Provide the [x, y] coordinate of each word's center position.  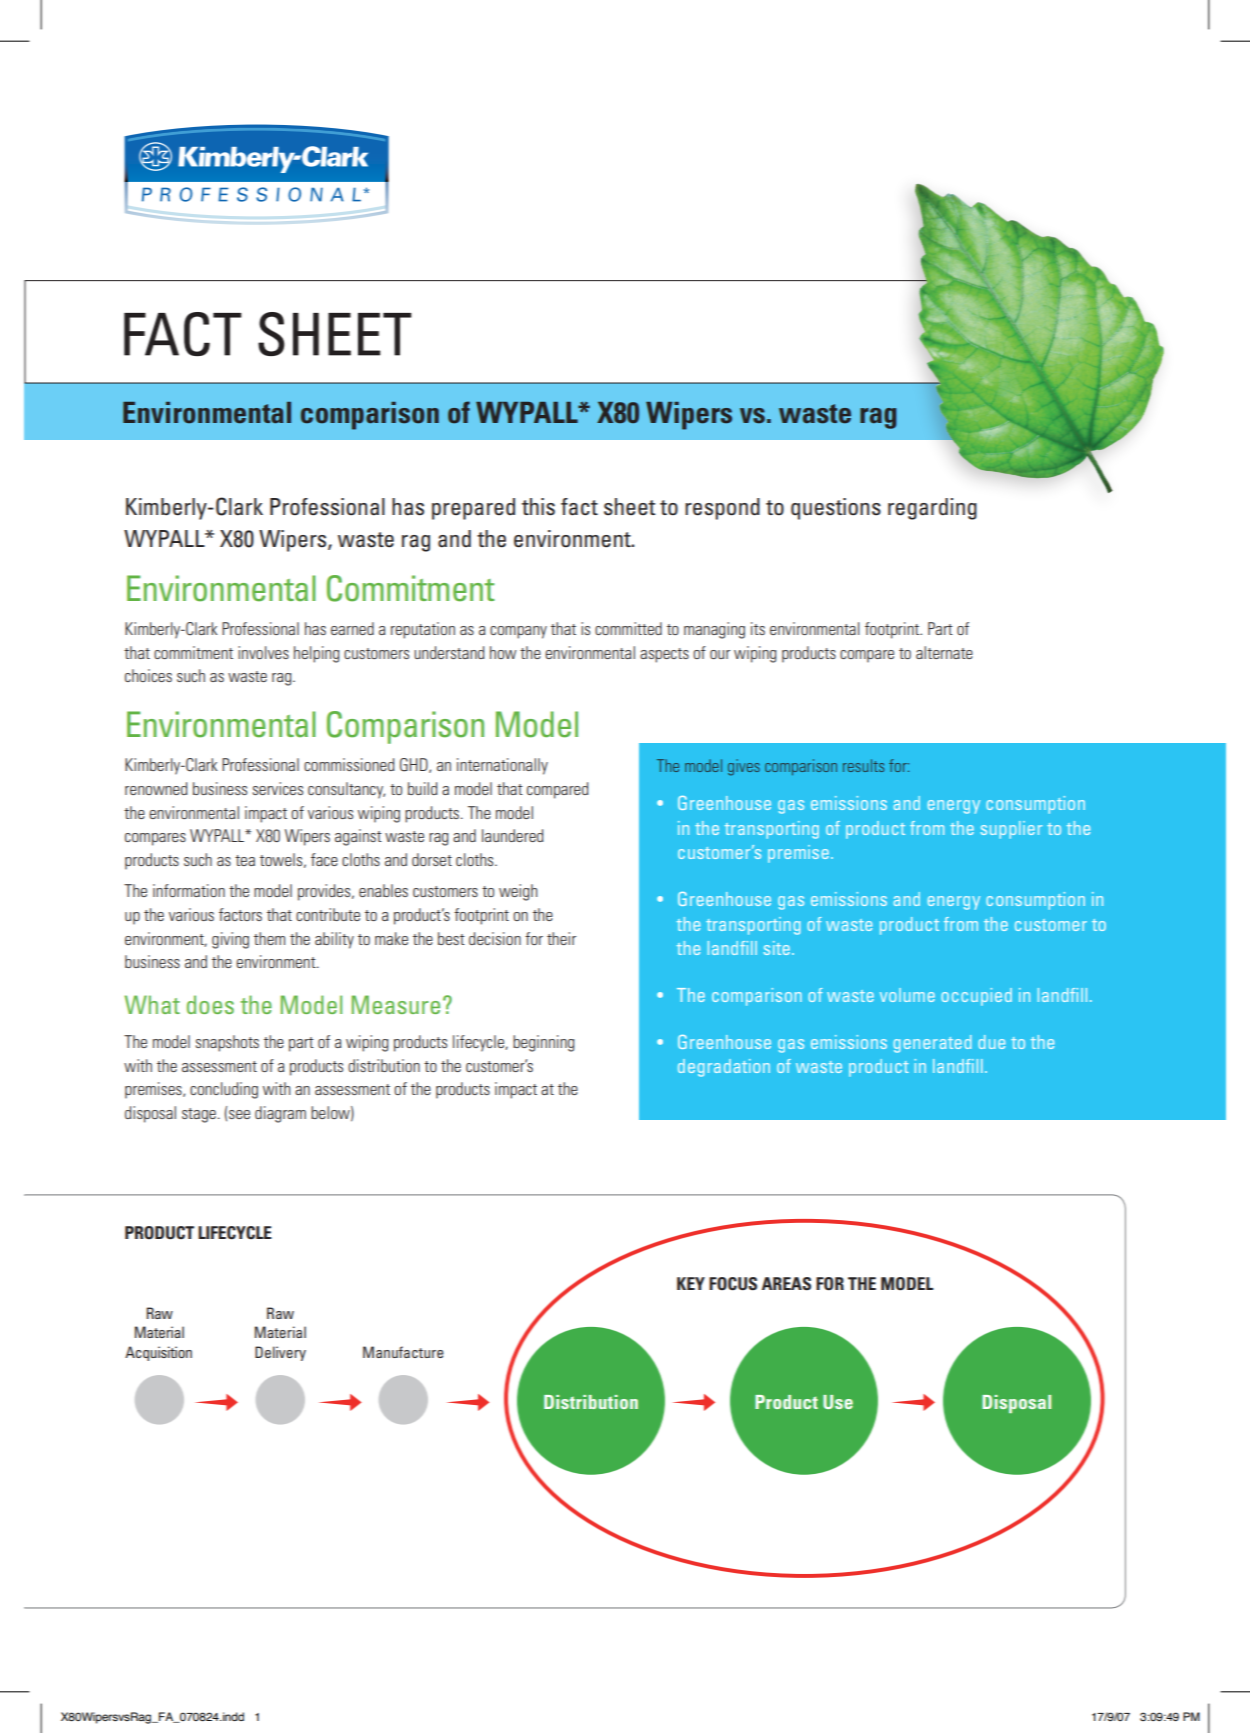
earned [352, 628]
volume [907, 995]
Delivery [280, 1353]
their [561, 938]
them [269, 938]
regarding [932, 509]
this [538, 507]
